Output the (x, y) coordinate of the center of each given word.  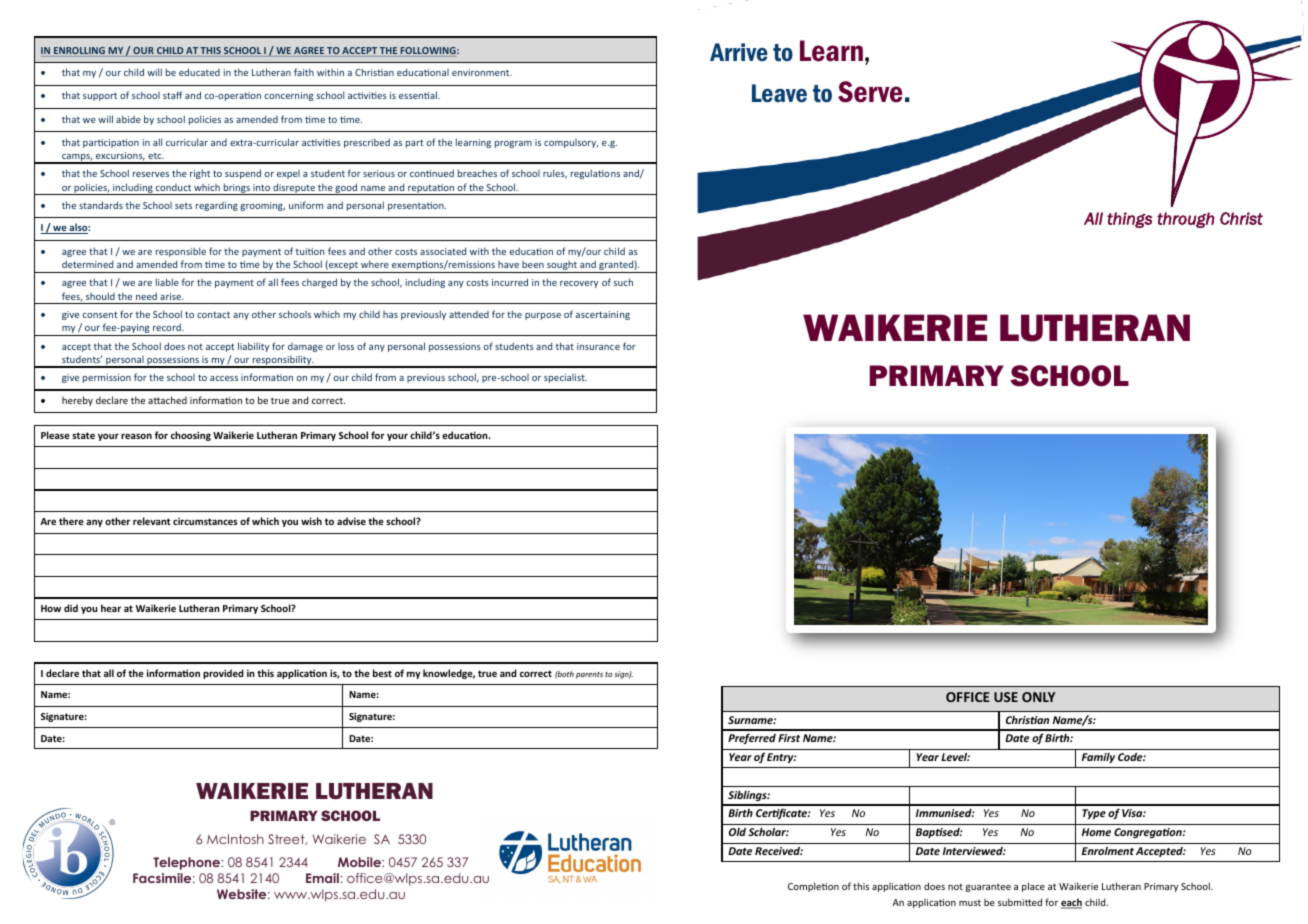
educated (199, 72)
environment (482, 72)
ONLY (1038, 697)
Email (322, 878)
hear (111, 608)
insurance (598, 346)
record (168, 327)
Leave (779, 93)
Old (737, 832)
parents (589, 675)
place (1033, 887)
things (1129, 220)
